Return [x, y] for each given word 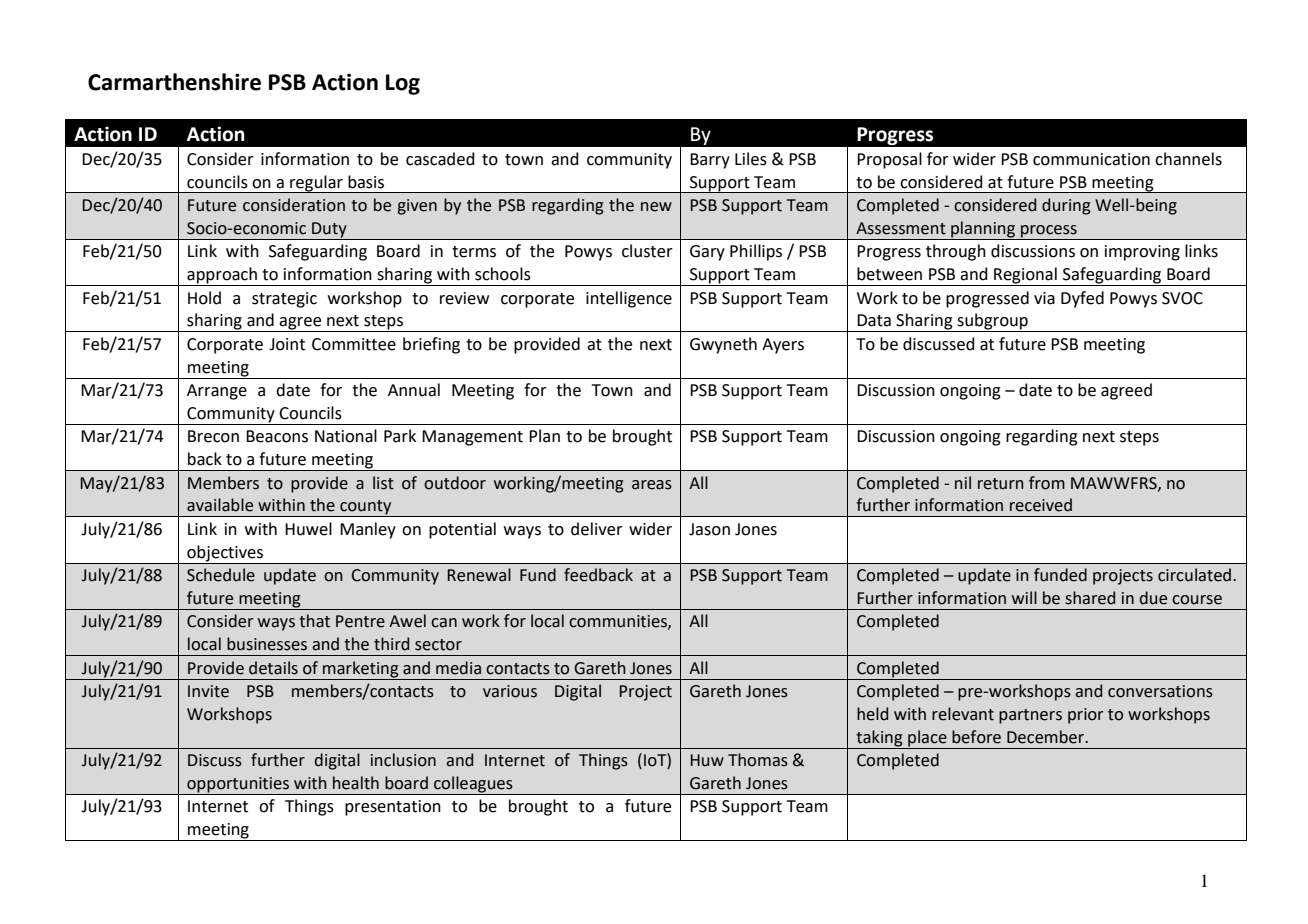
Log [403, 84]
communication [1091, 159]
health [356, 783]
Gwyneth [723, 345]
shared [1090, 598]
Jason [709, 529]
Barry [710, 161]
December [1047, 737]
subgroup [993, 322]
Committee [354, 344]
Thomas [758, 760]
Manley [368, 530]
